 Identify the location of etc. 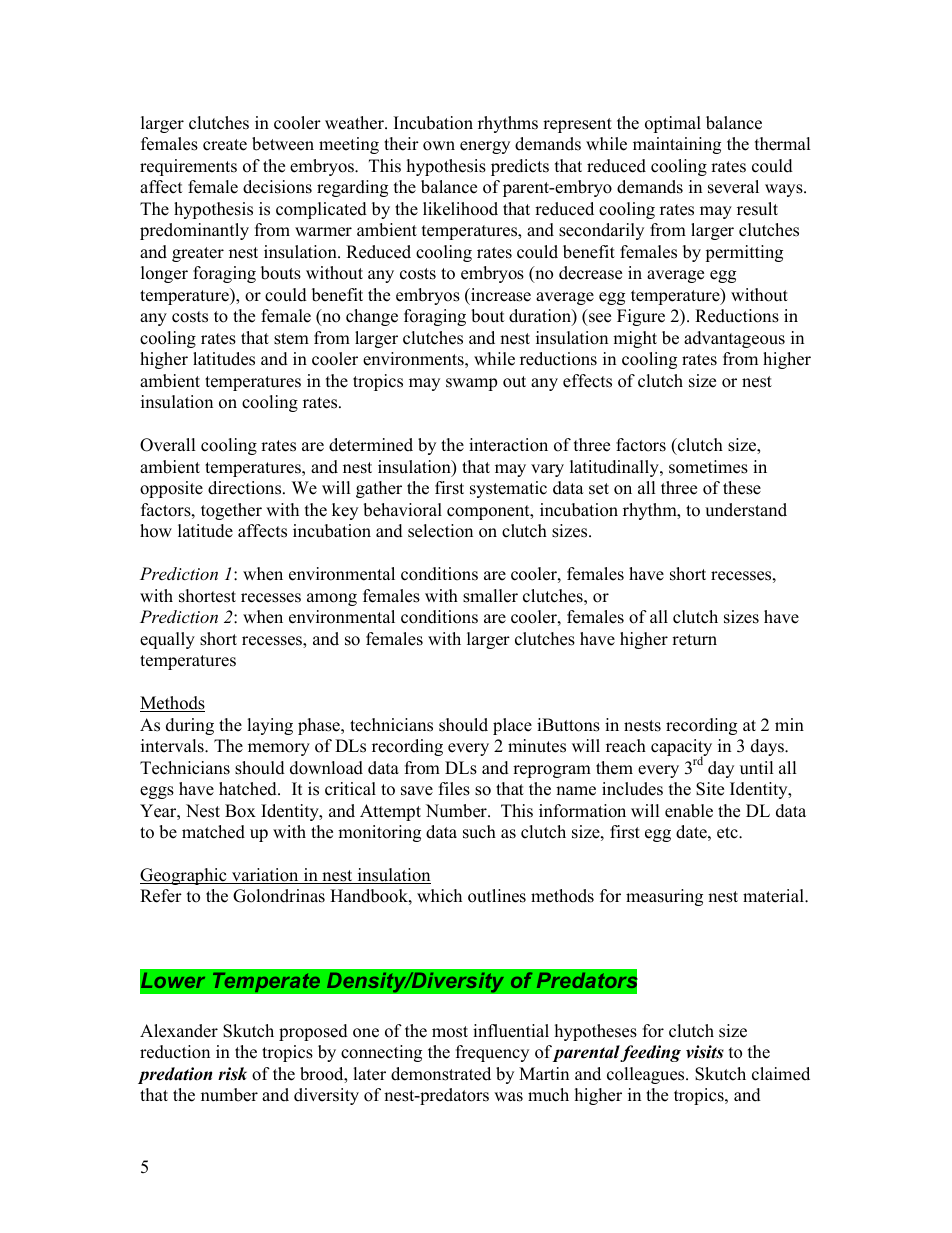
(728, 833).
